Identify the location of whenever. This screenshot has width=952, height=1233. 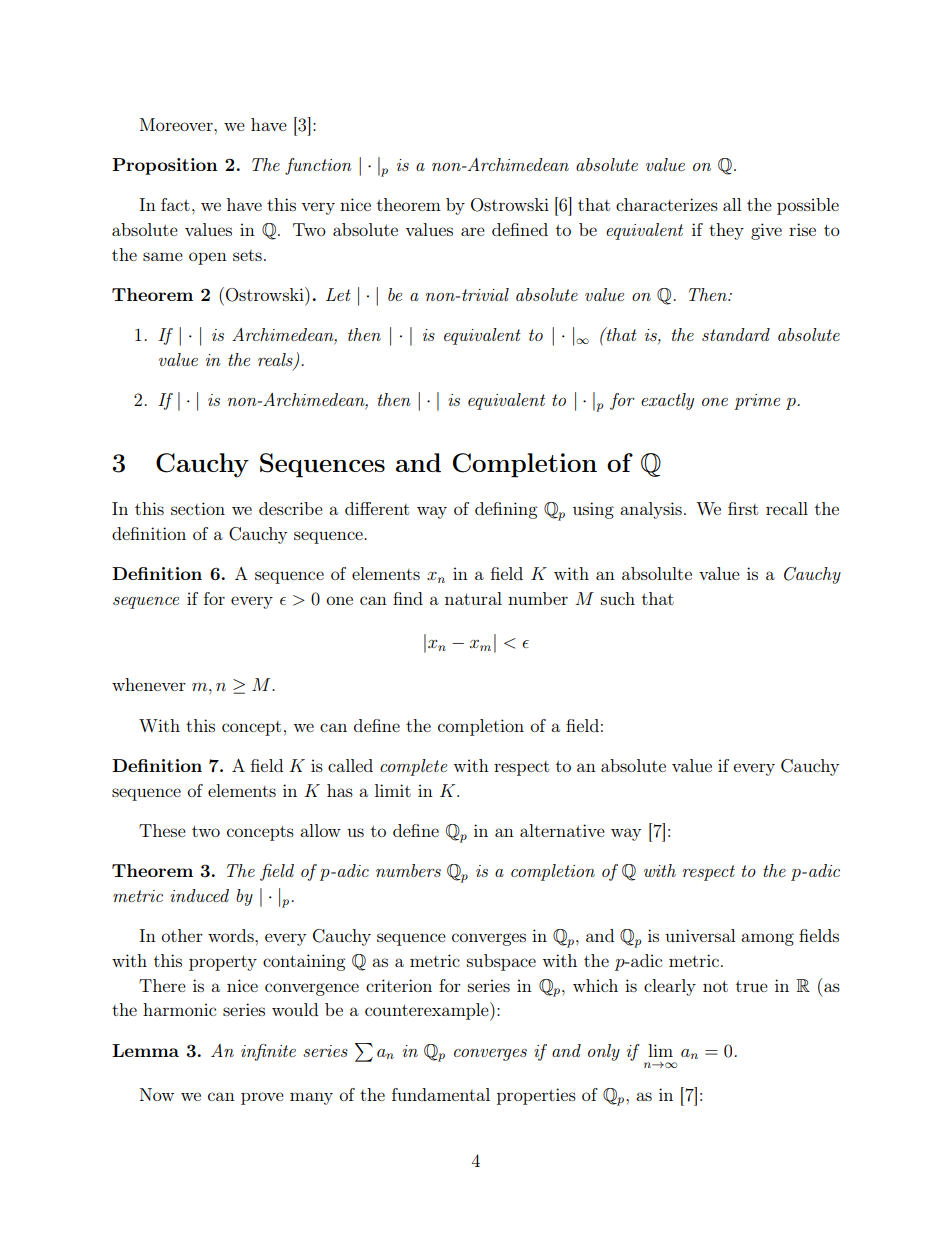
(149, 684).
